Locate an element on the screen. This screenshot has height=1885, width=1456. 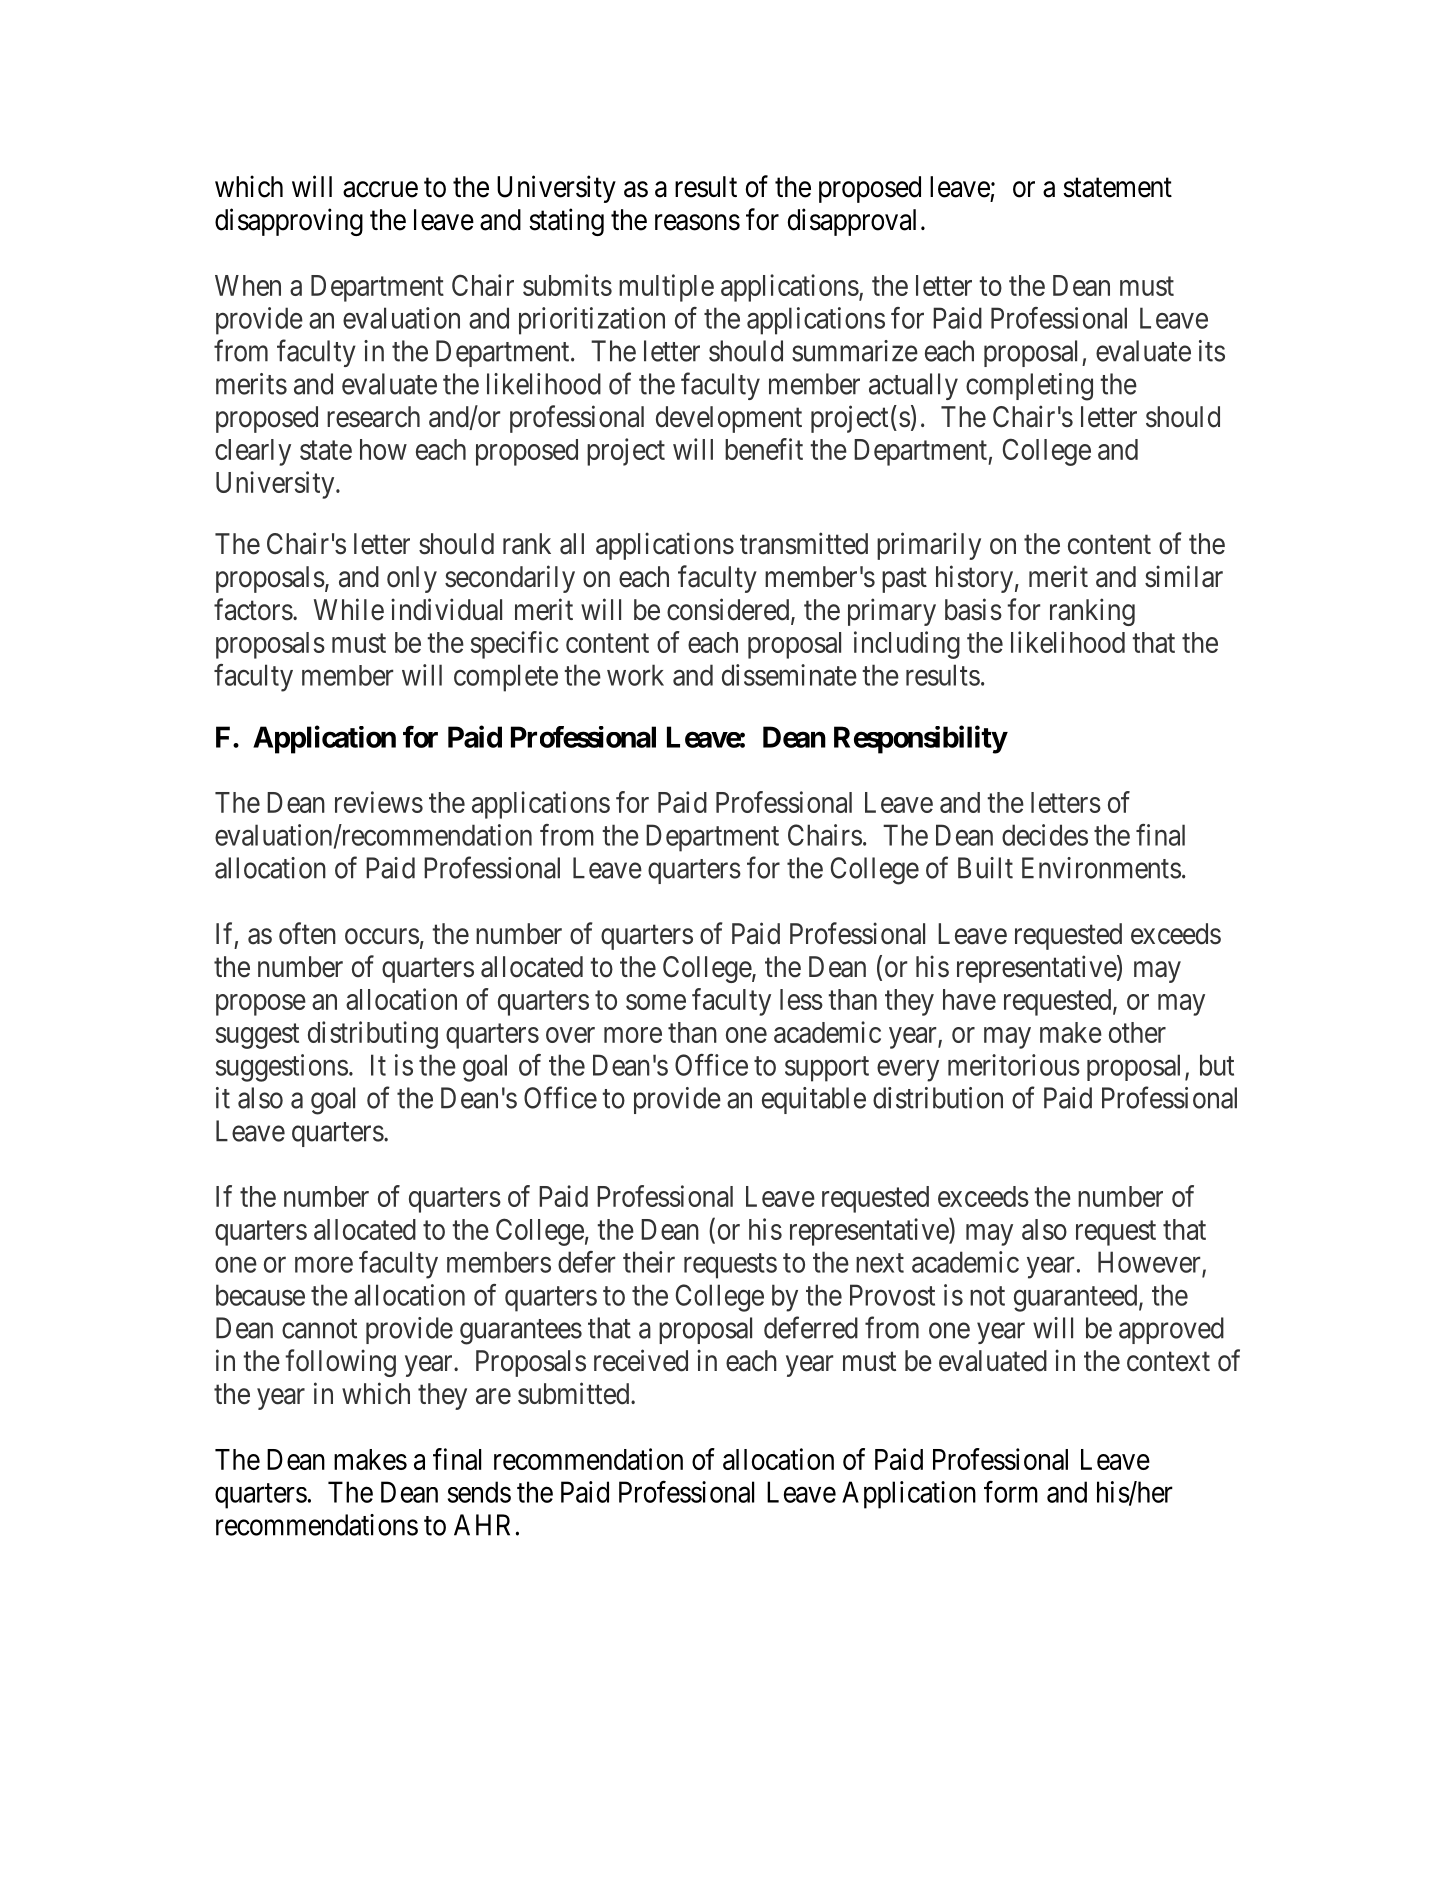
AHR is located at coordinates (482, 1525).
